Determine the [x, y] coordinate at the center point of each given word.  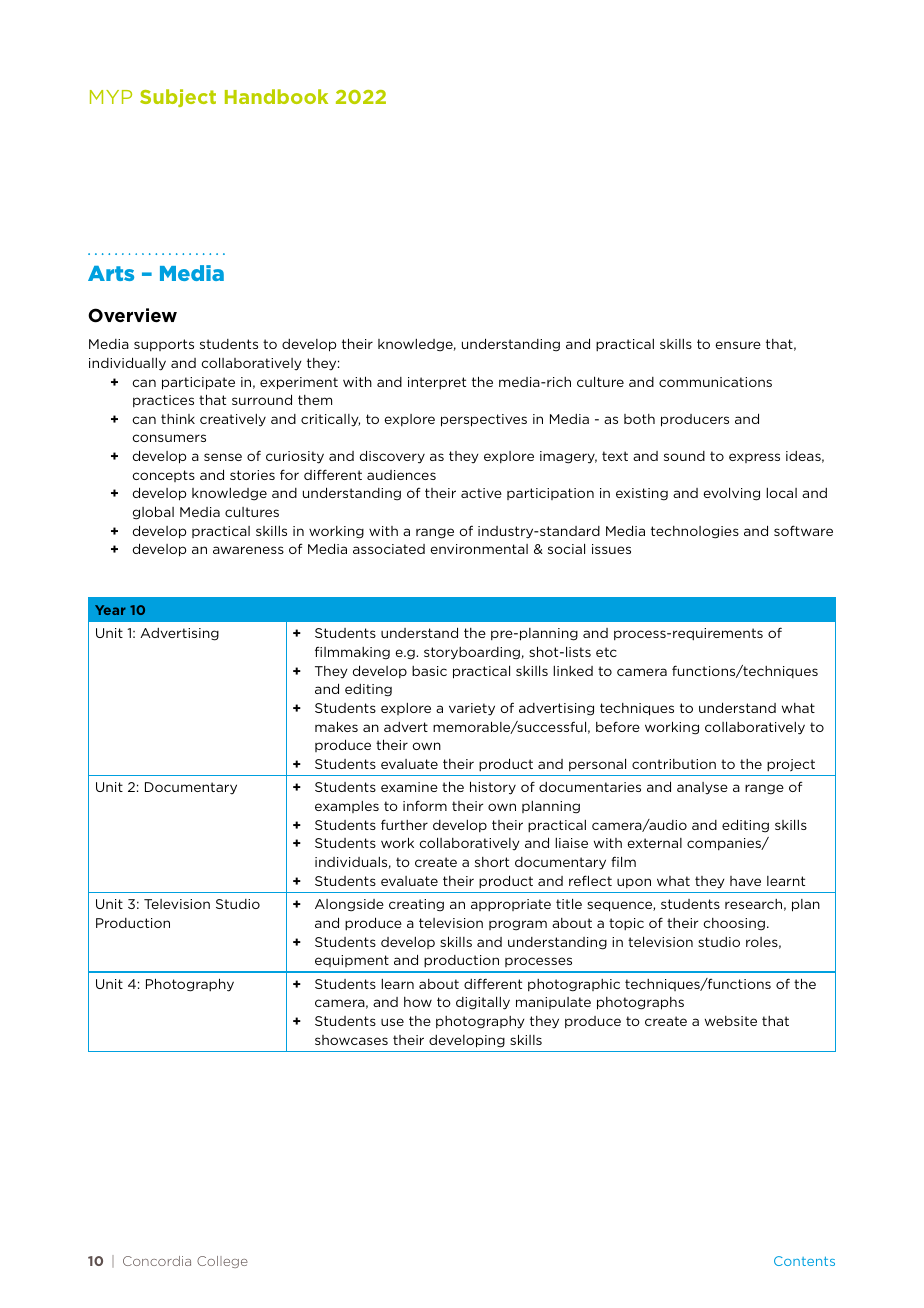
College [222, 1262]
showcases [351, 1040]
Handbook [276, 96]
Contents [804, 1261]
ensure [738, 345]
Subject [178, 98]
